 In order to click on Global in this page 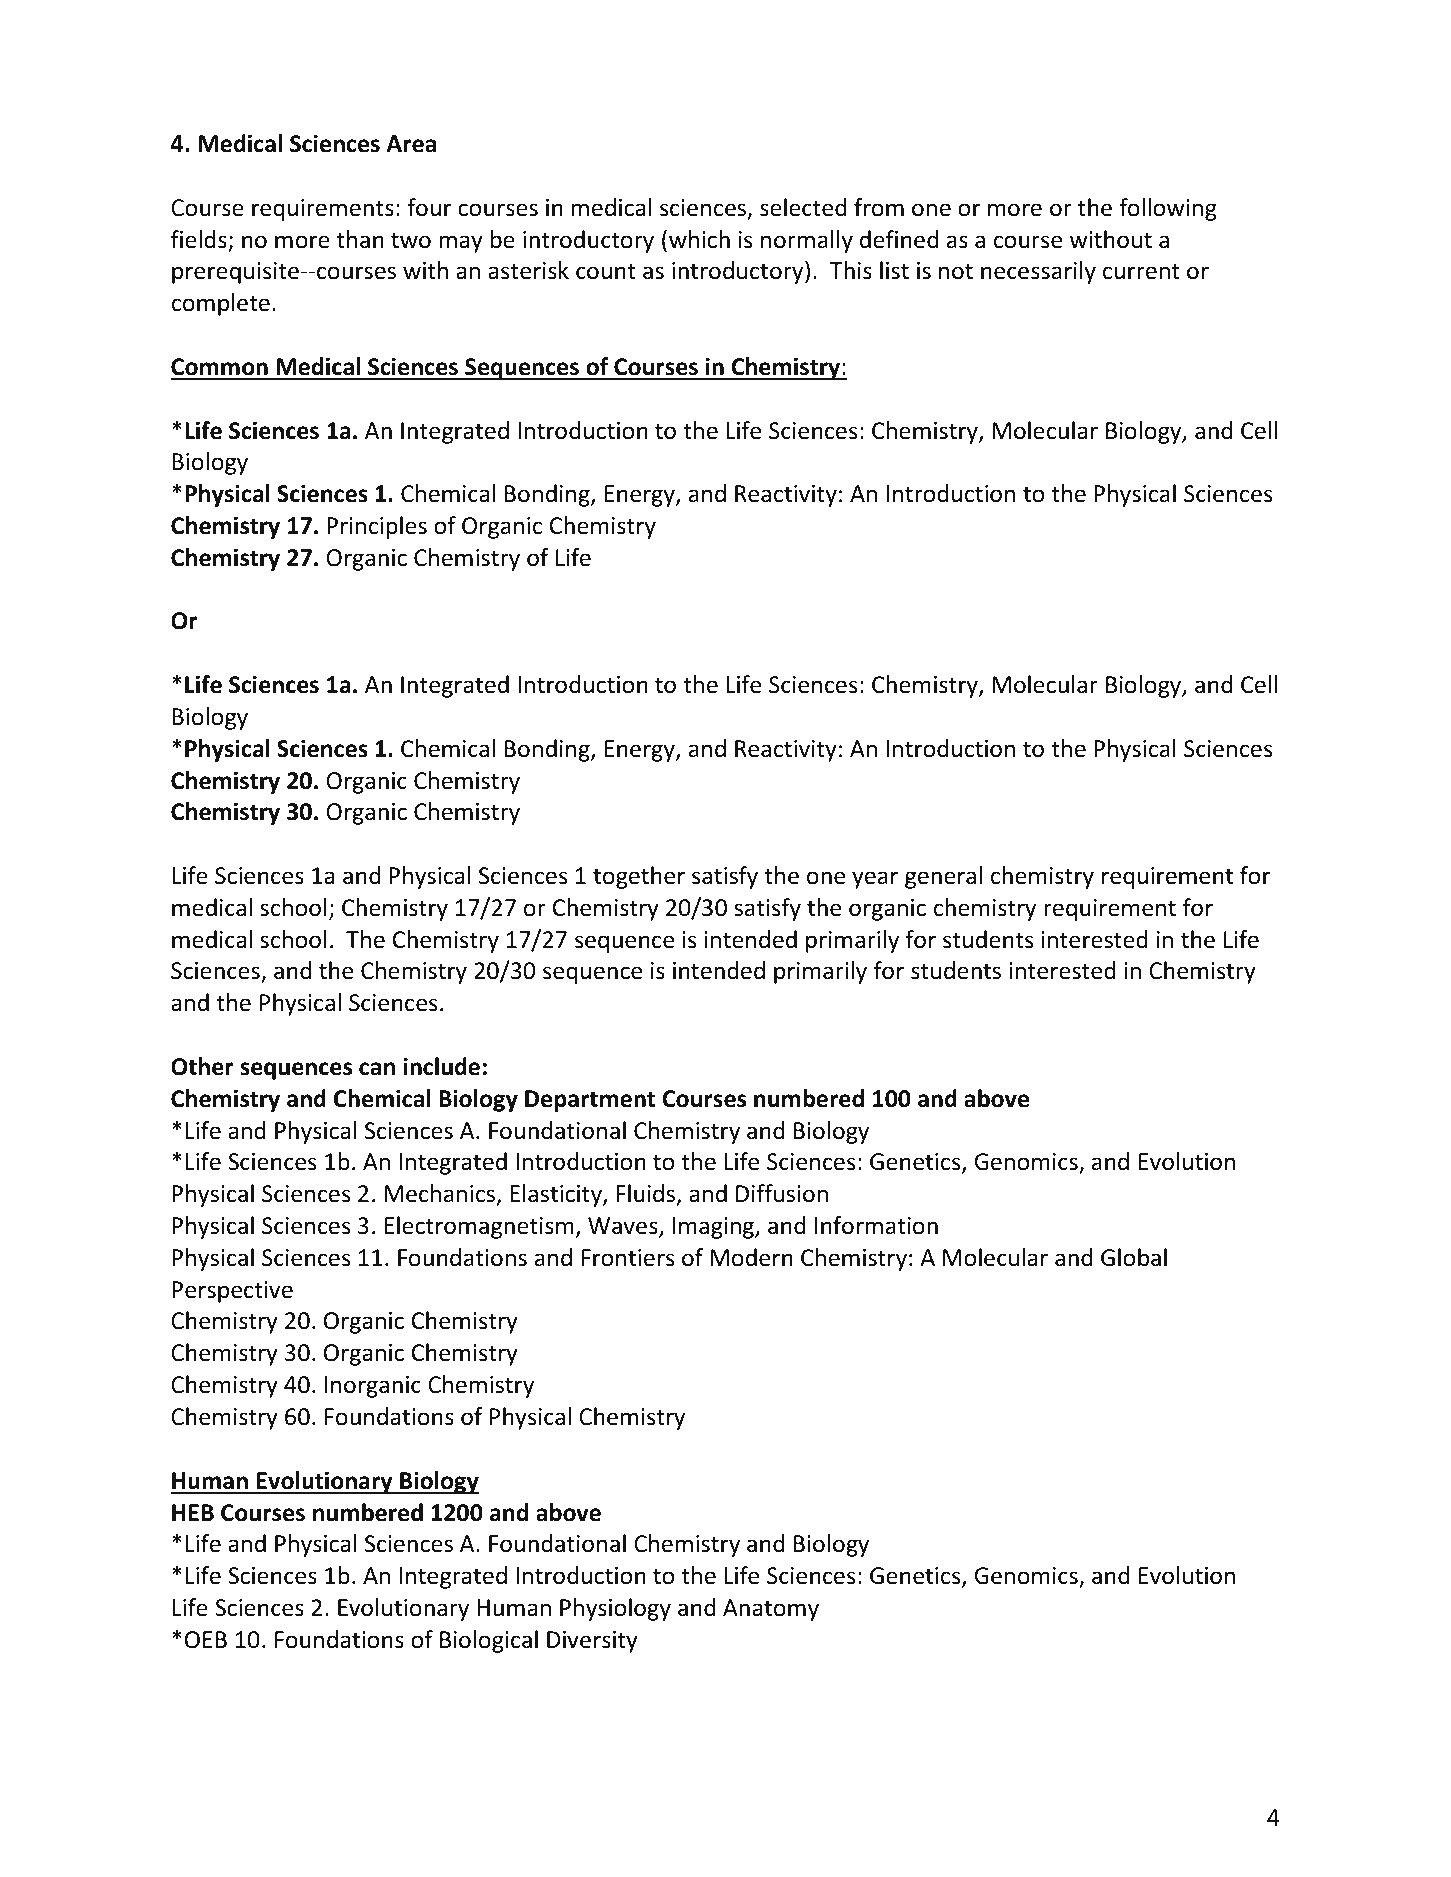, I will do `click(1134, 1257)`.
